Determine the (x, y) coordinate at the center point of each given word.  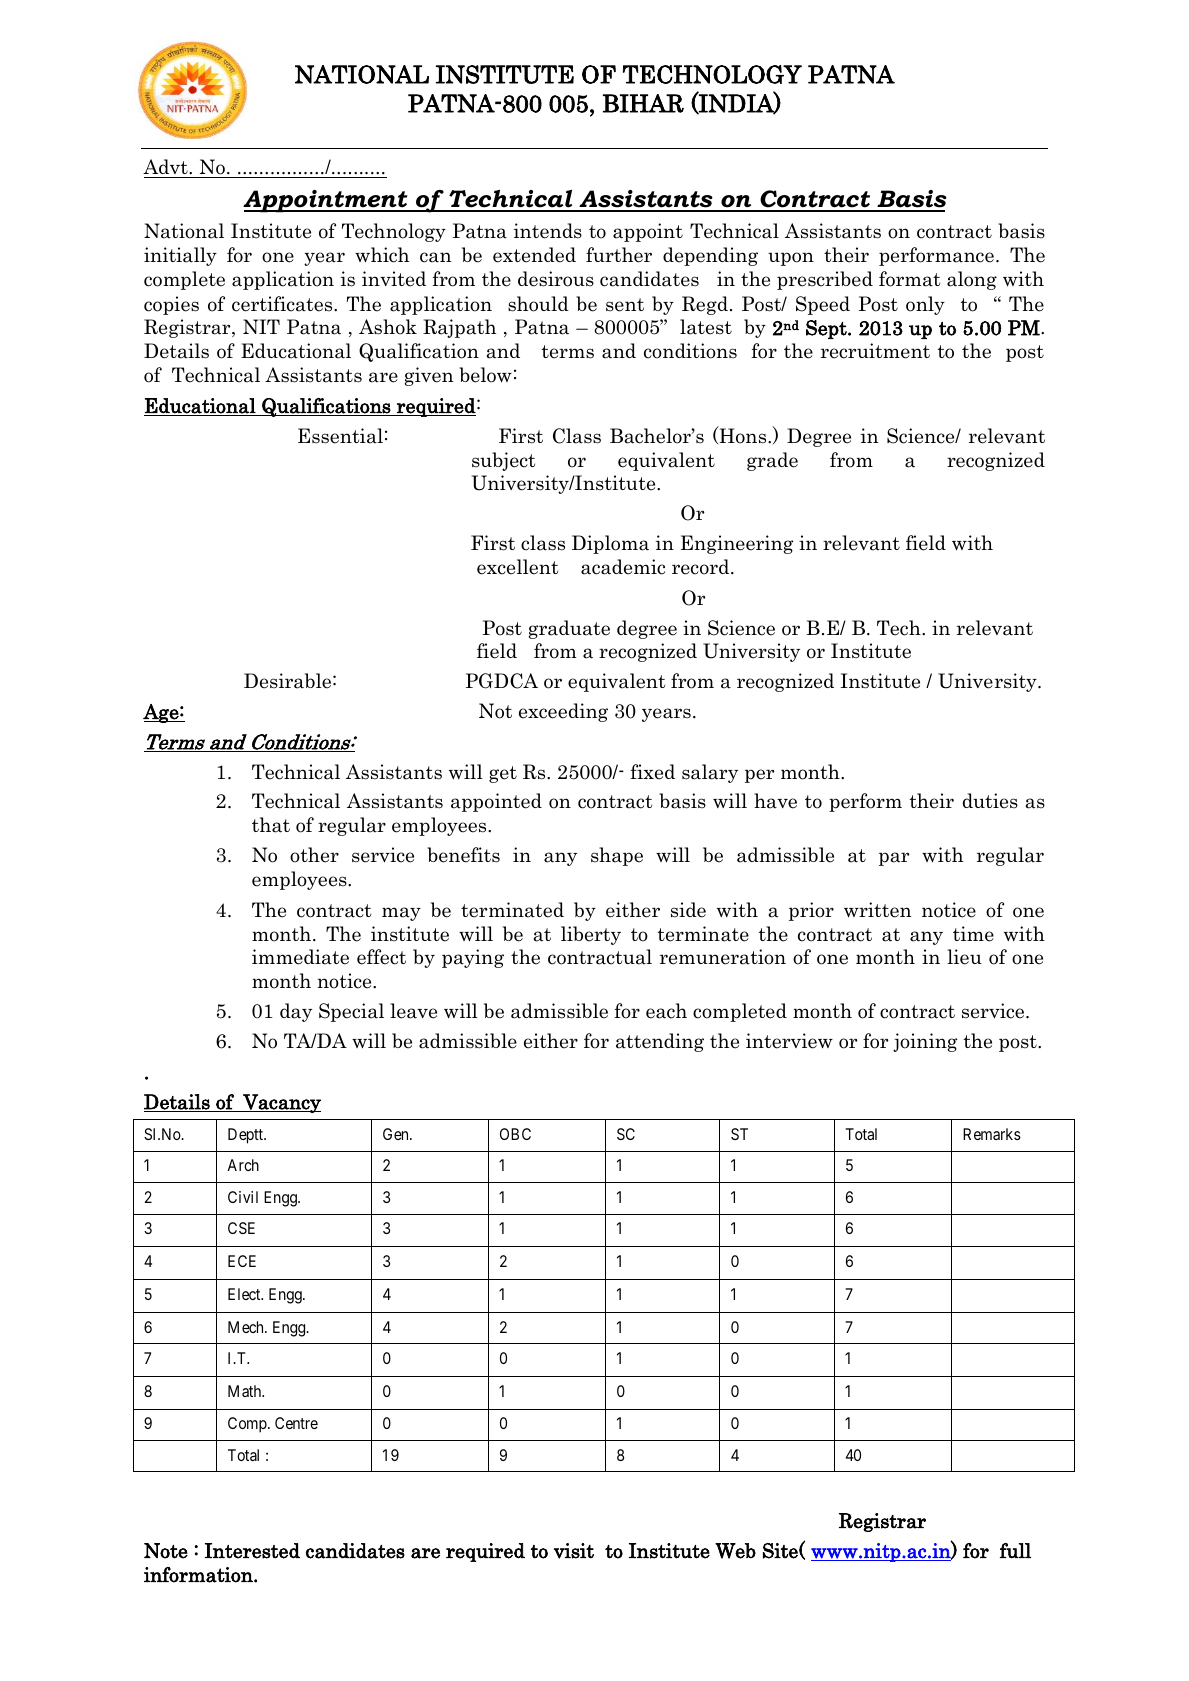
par (894, 859)
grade (772, 461)
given (428, 376)
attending (660, 1042)
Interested (252, 1551)
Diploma (610, 544)
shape (617, 856)
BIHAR (643, 103)
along (972, 280)
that (271, 825)
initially (180, 256)
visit (574, 1551)
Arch (243, 1165)
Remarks (992, 1134)
